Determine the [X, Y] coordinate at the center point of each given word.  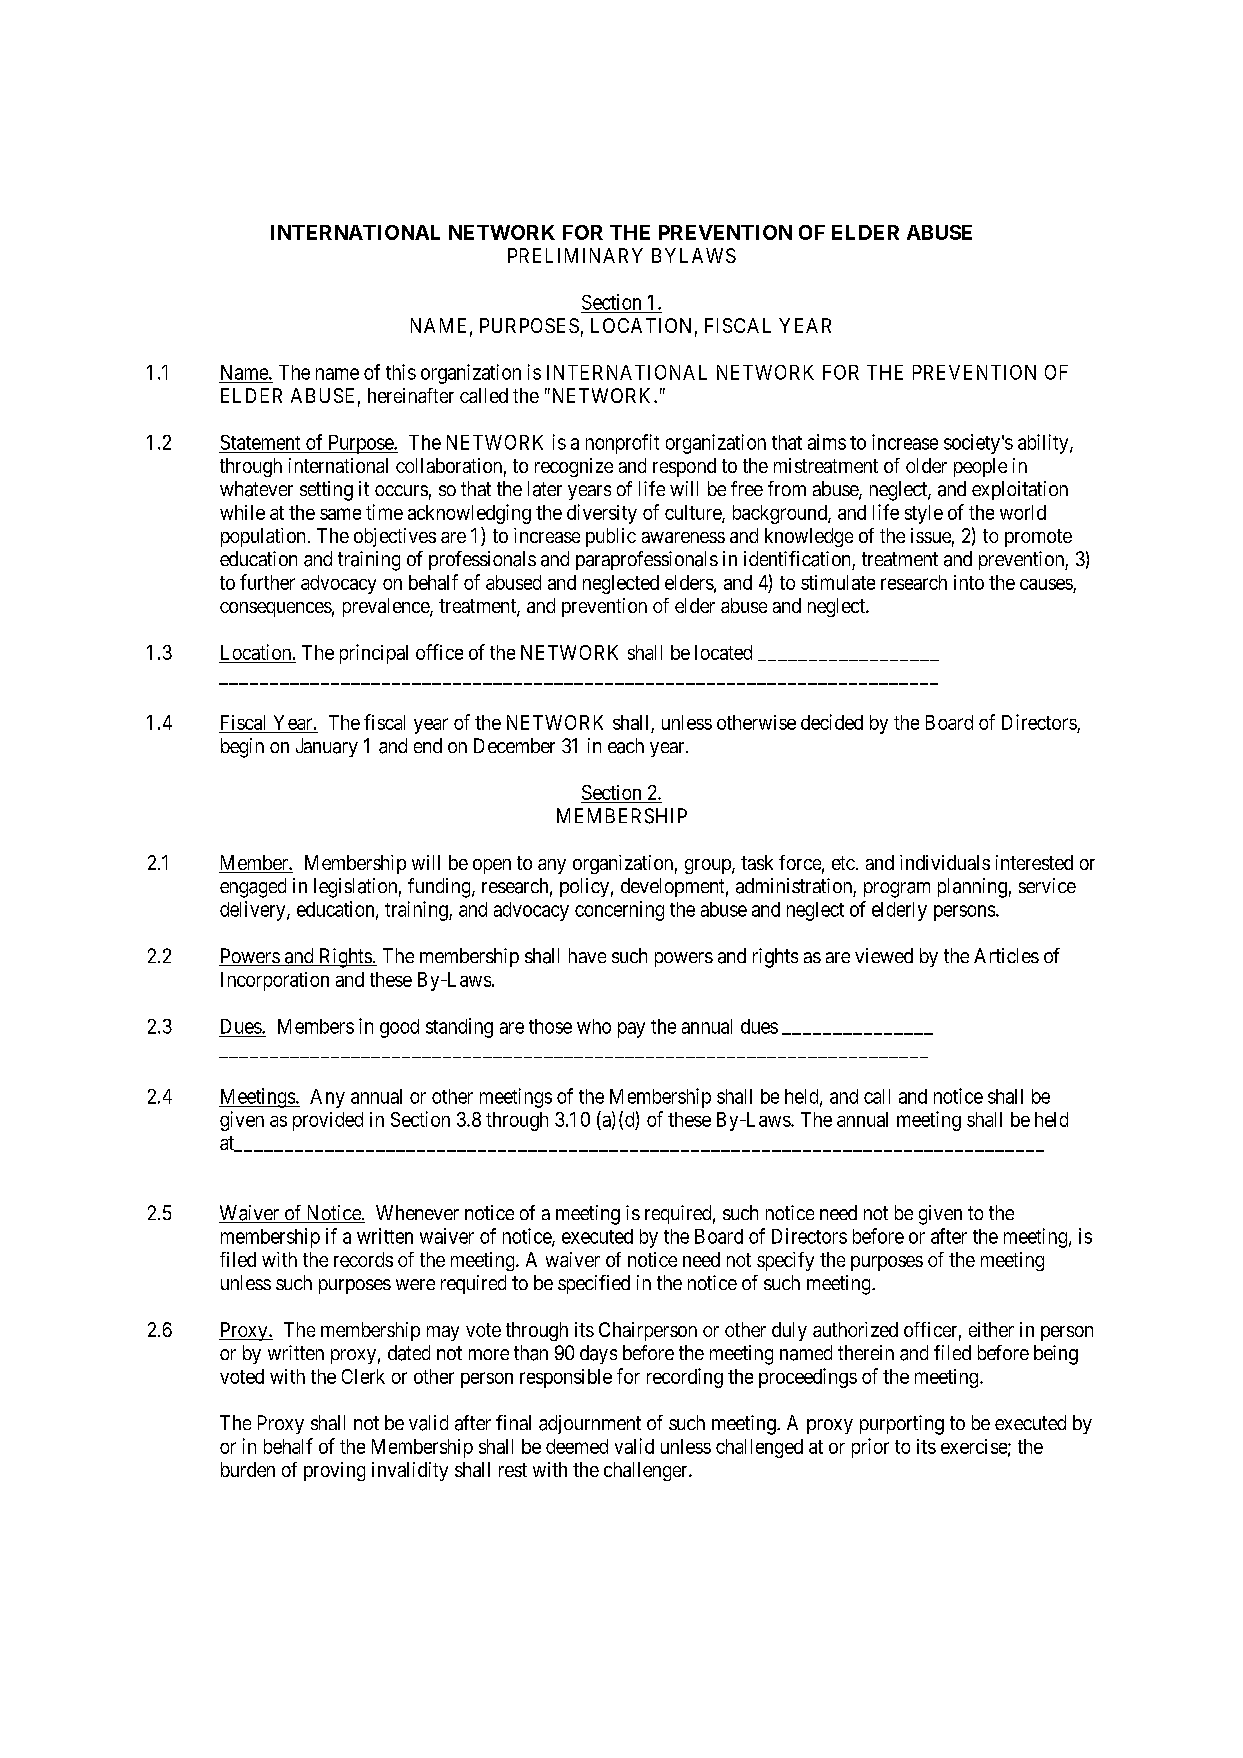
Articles [1006, 955]
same [340, 514]
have [587, 955]
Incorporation [275, 981]
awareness [683, 537]
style [924, 514]
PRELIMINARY [575, 255]
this [401, 372]
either [991, 1329]
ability [1044, 444]
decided [832, 722]
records [363, 1259]
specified [594, 1284]
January [327, 747]
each [626, 746]
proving [334, 1471]
